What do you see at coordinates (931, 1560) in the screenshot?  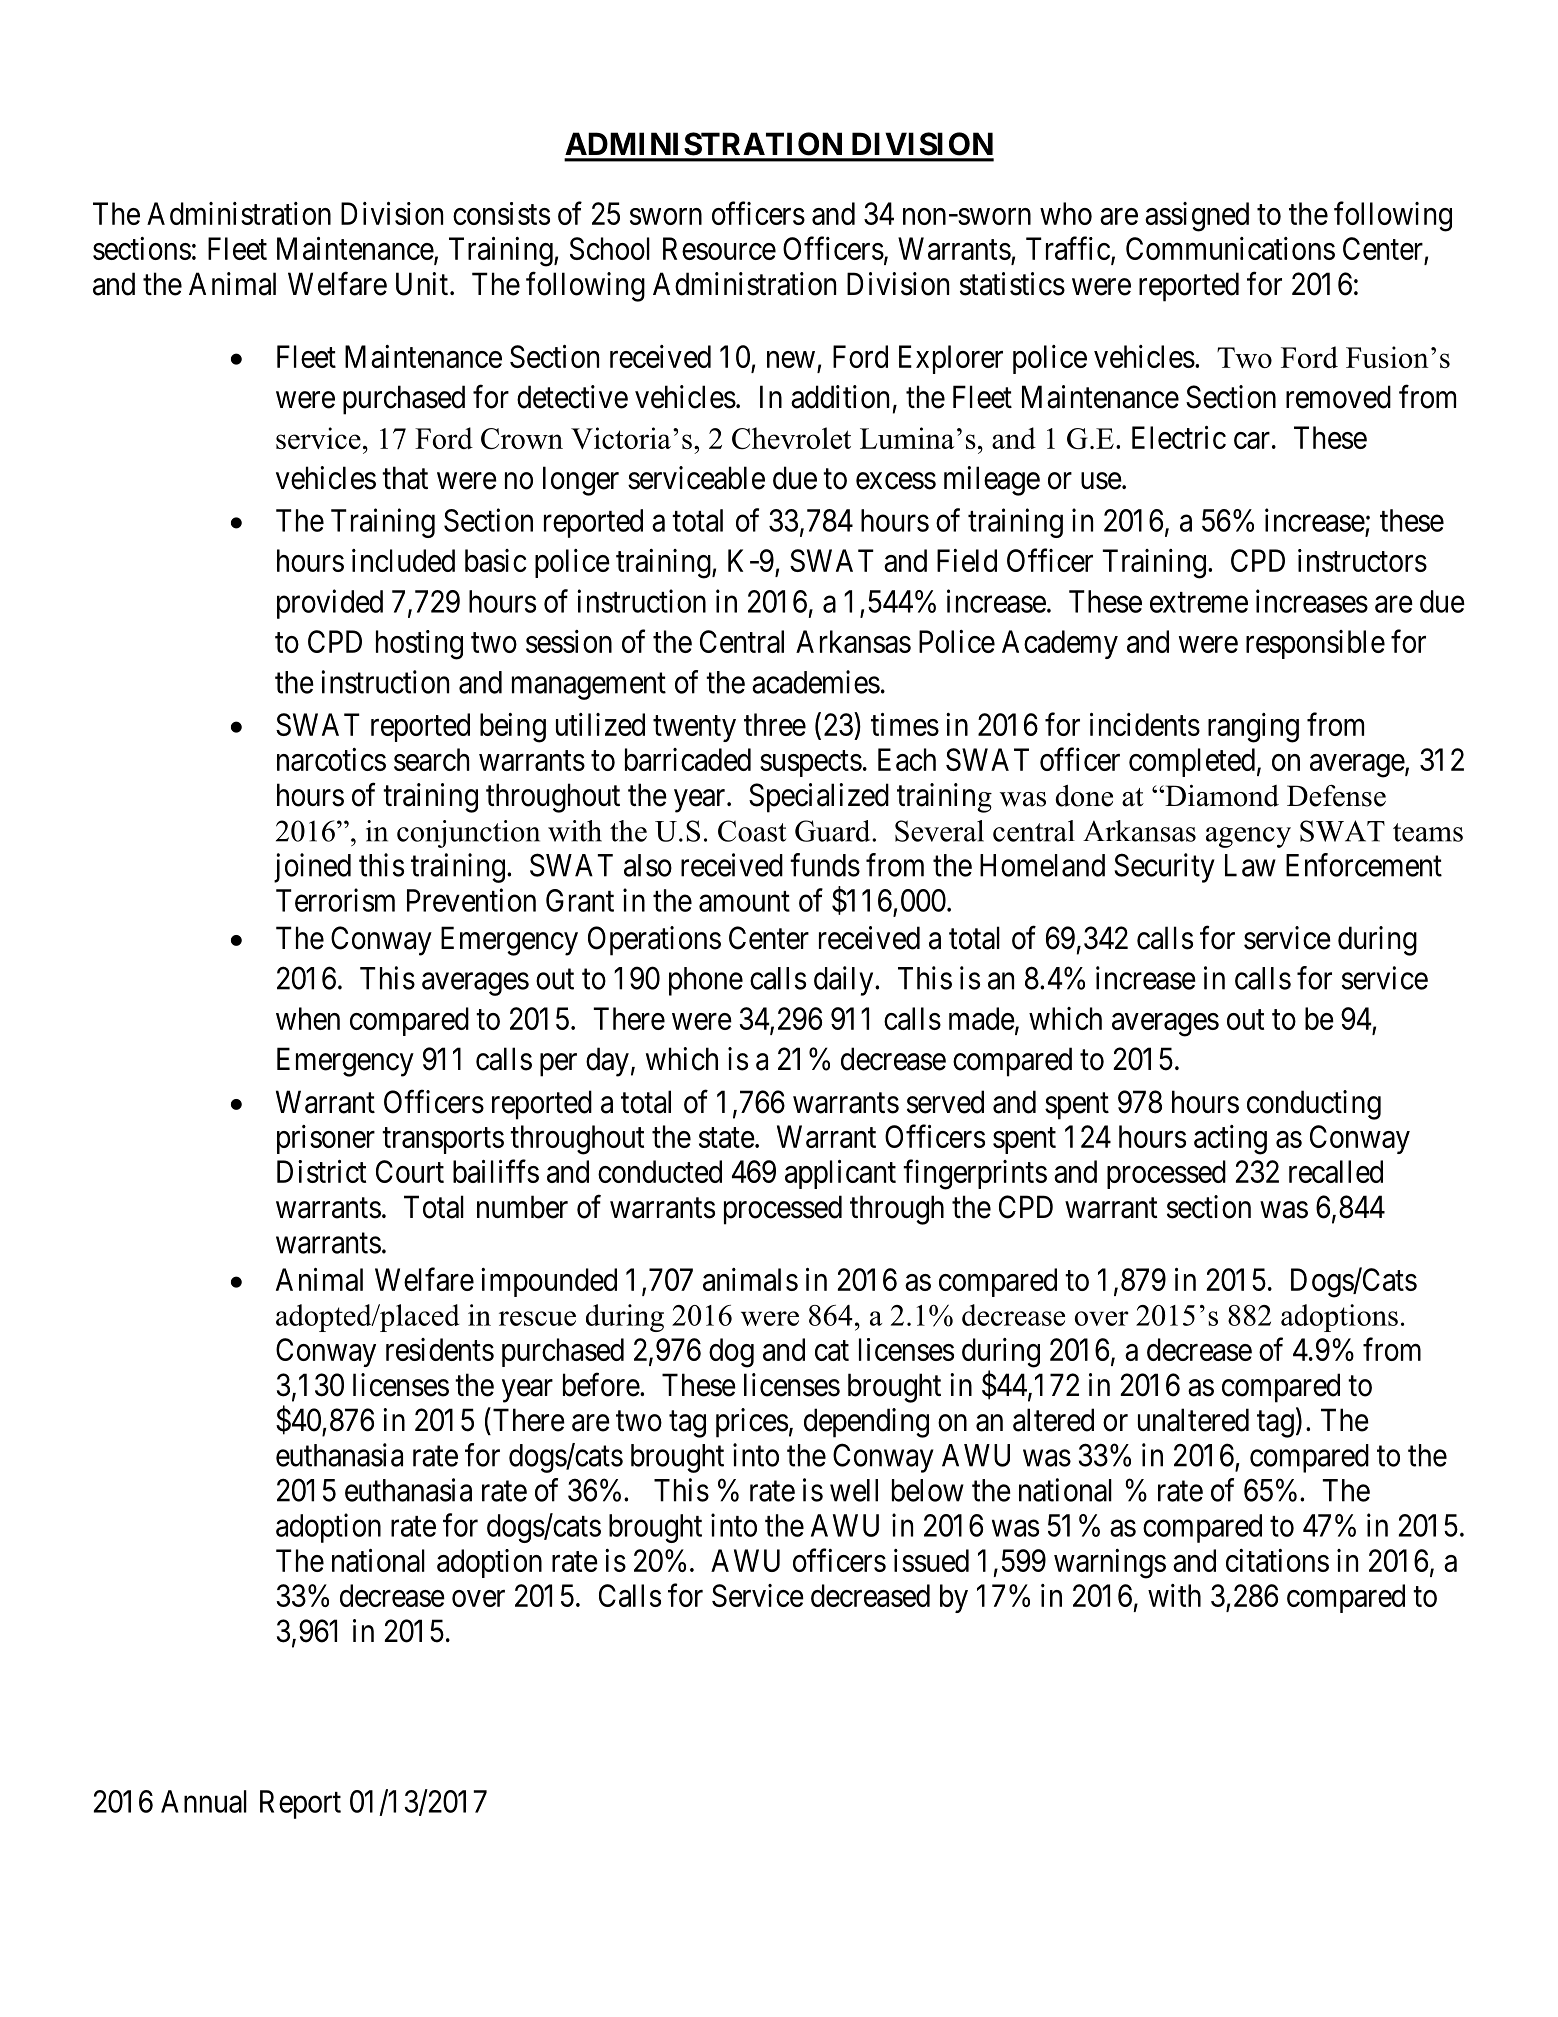 I see `issued` at bounding box center [931, 1560].
